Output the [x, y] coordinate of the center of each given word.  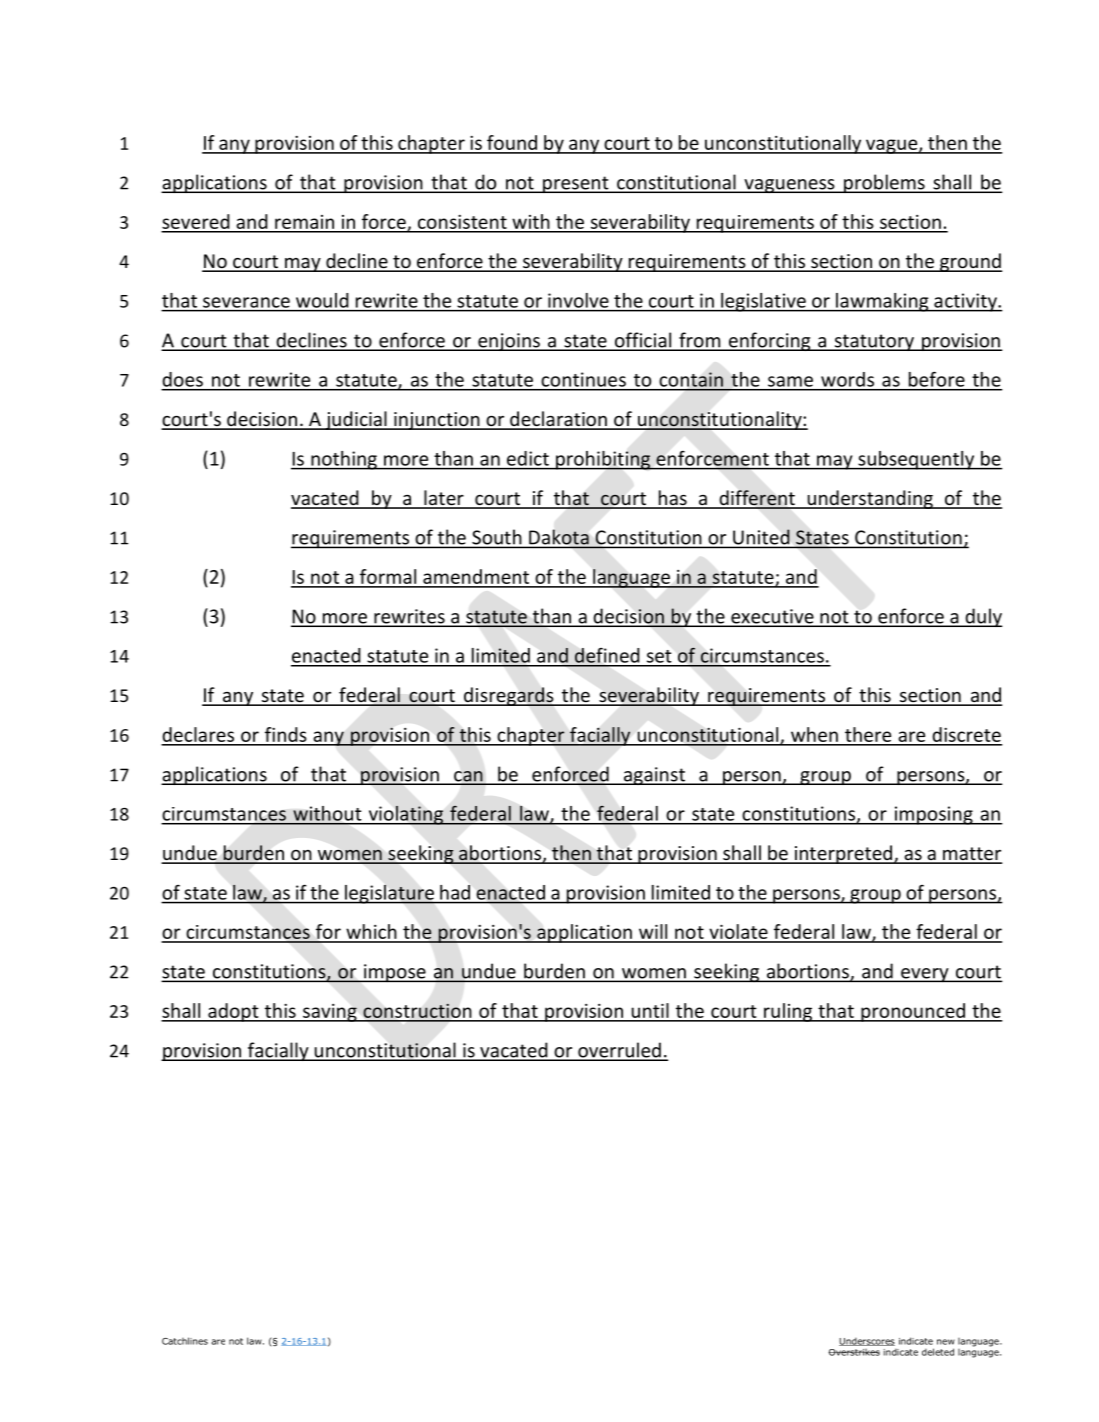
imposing [933, 815]
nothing [344, 460]
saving [330, 1013]
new [946, 1342]
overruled [619, 1051]
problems [884, 183]
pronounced [913, 1012]
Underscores [867, 1341]
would [322, 300]
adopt [233, 1012]
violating [405, 815]
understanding [870, 499]
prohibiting [603, 460]
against [654, 776]
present [576, 184]
